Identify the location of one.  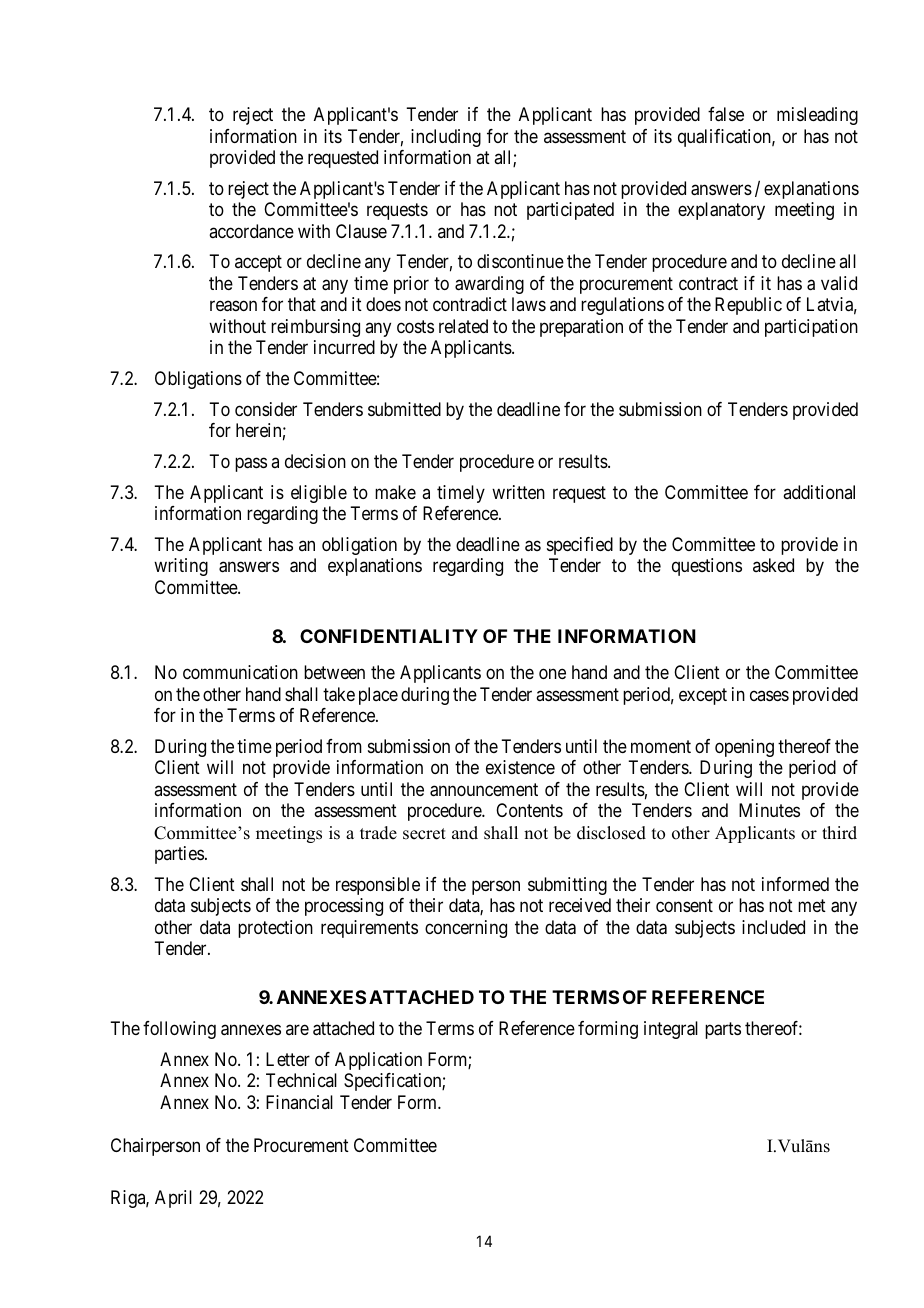
(552, 674).
